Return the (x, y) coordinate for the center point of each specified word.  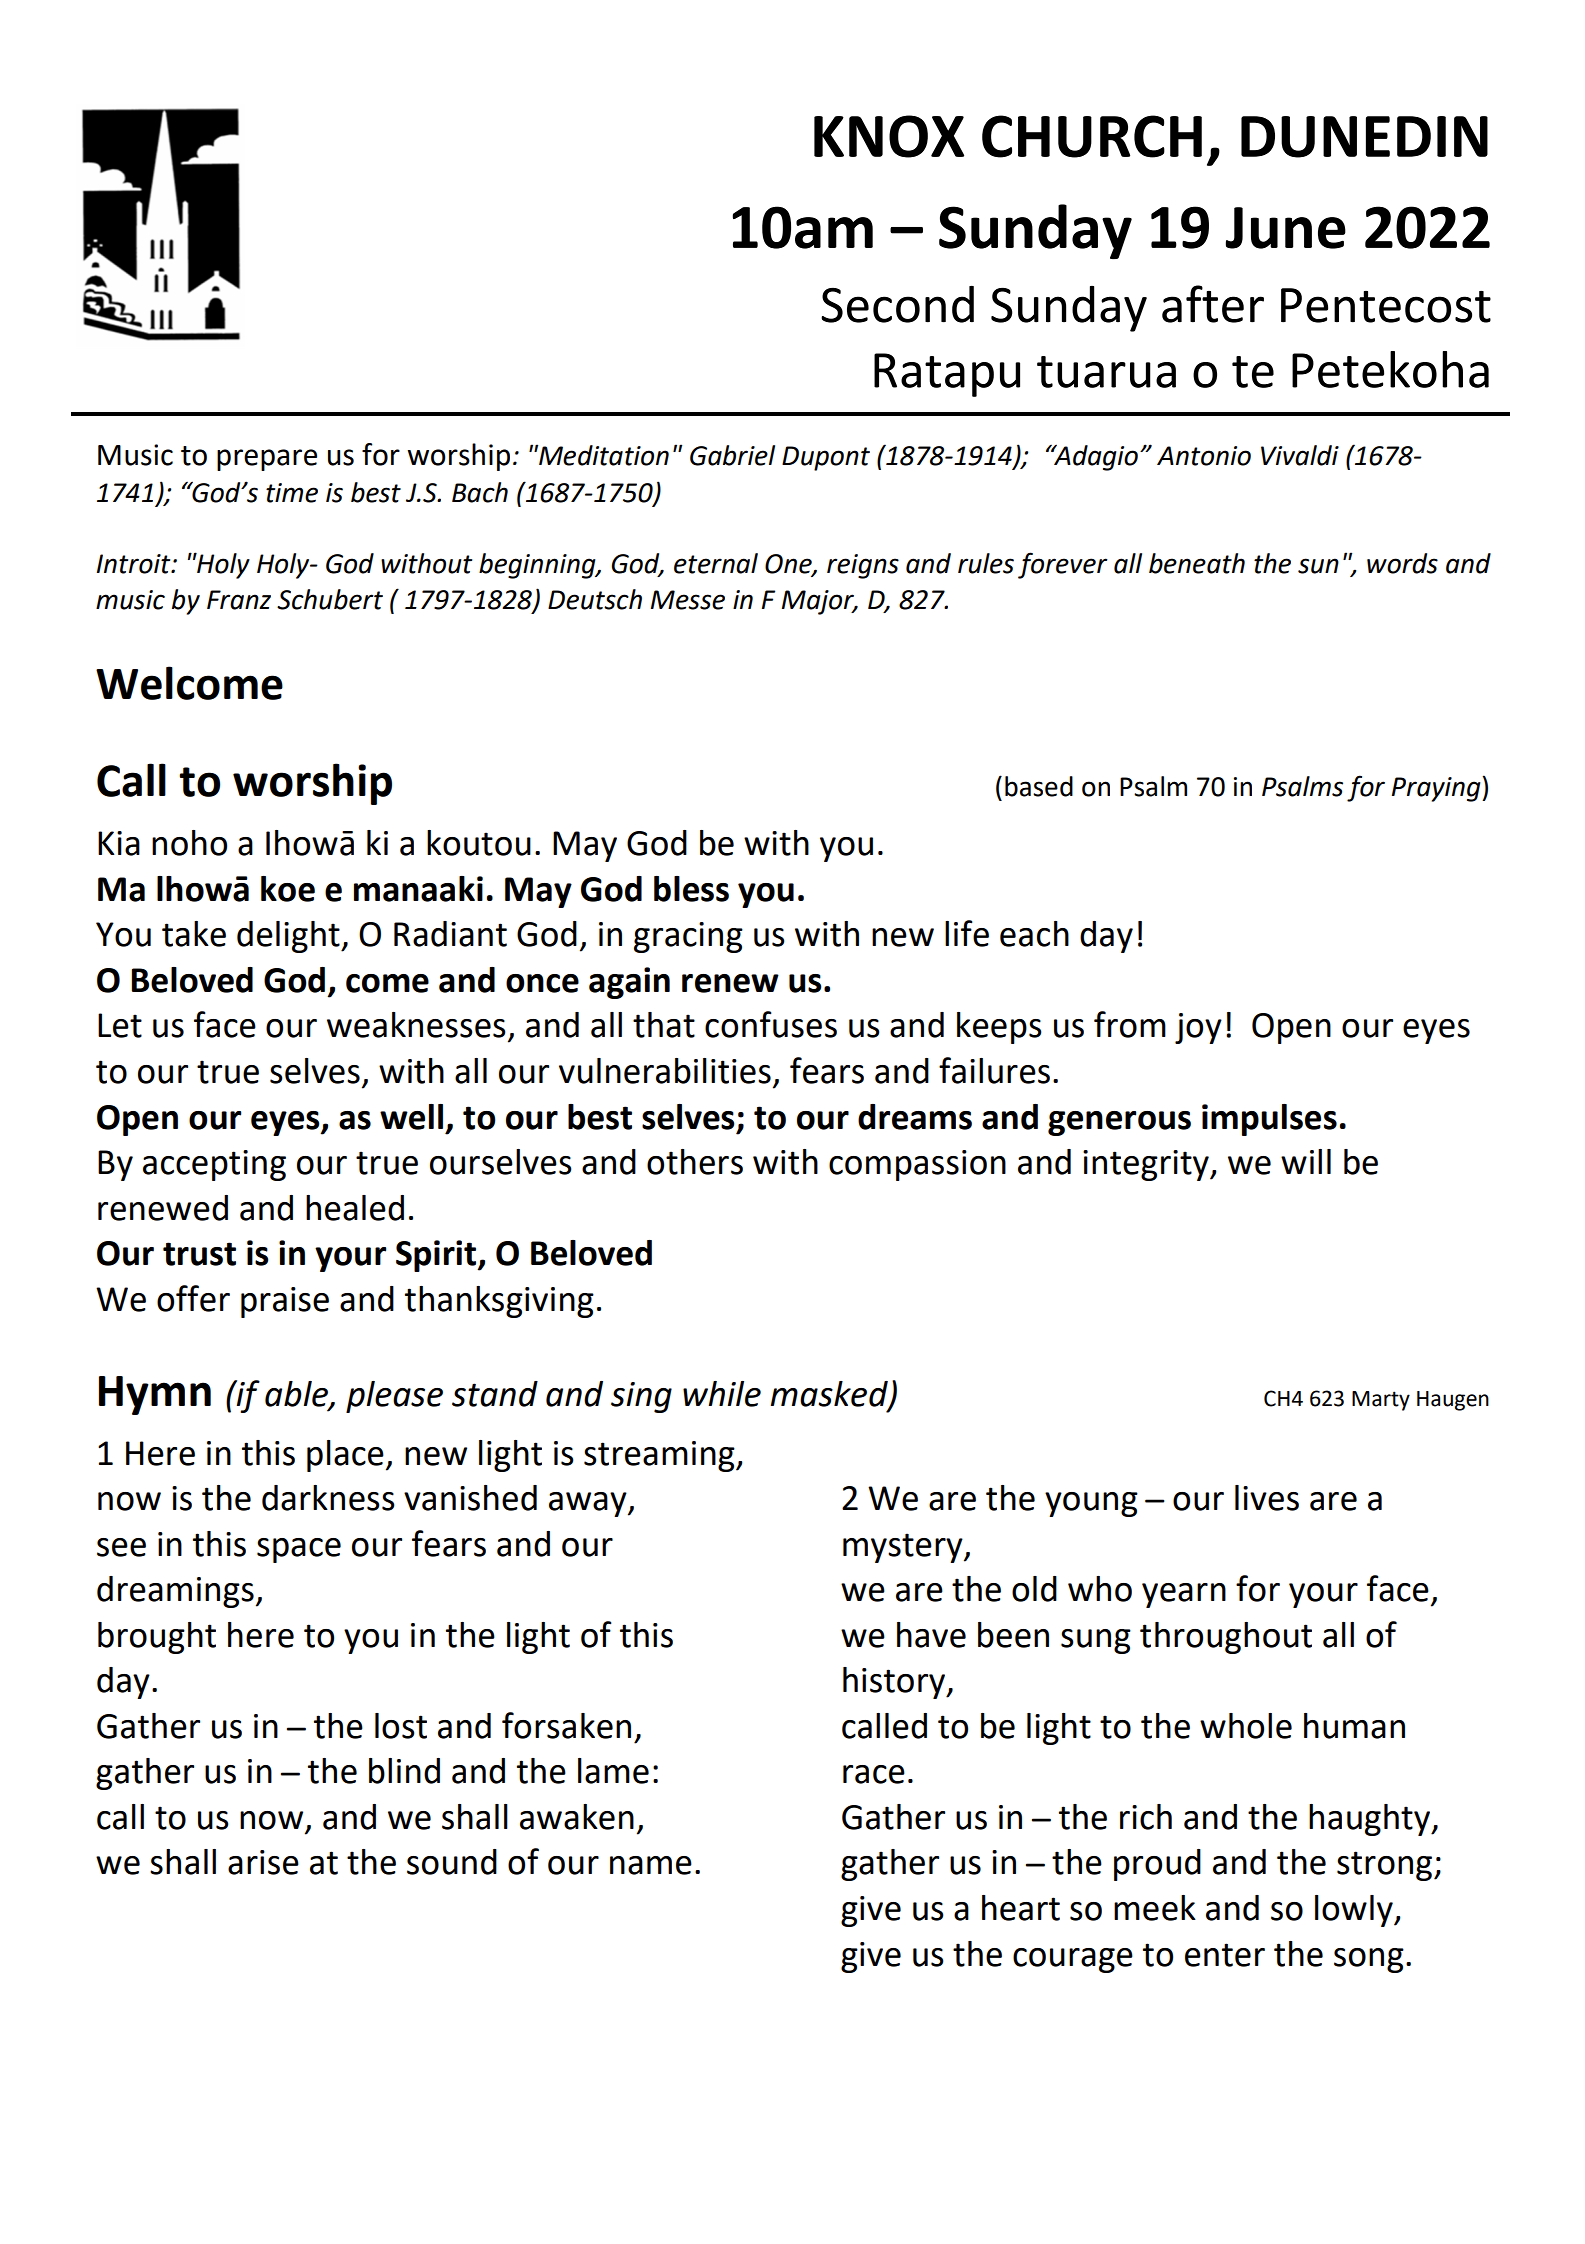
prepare (267, 460)
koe (288, 889)
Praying (1437, 789)
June (1286, 228)
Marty (1381, 1401)
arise (263, 1862)
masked (830, 1394)
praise (285, 1302)
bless (691, 889)
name (651, 1865)
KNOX (889, 136)
